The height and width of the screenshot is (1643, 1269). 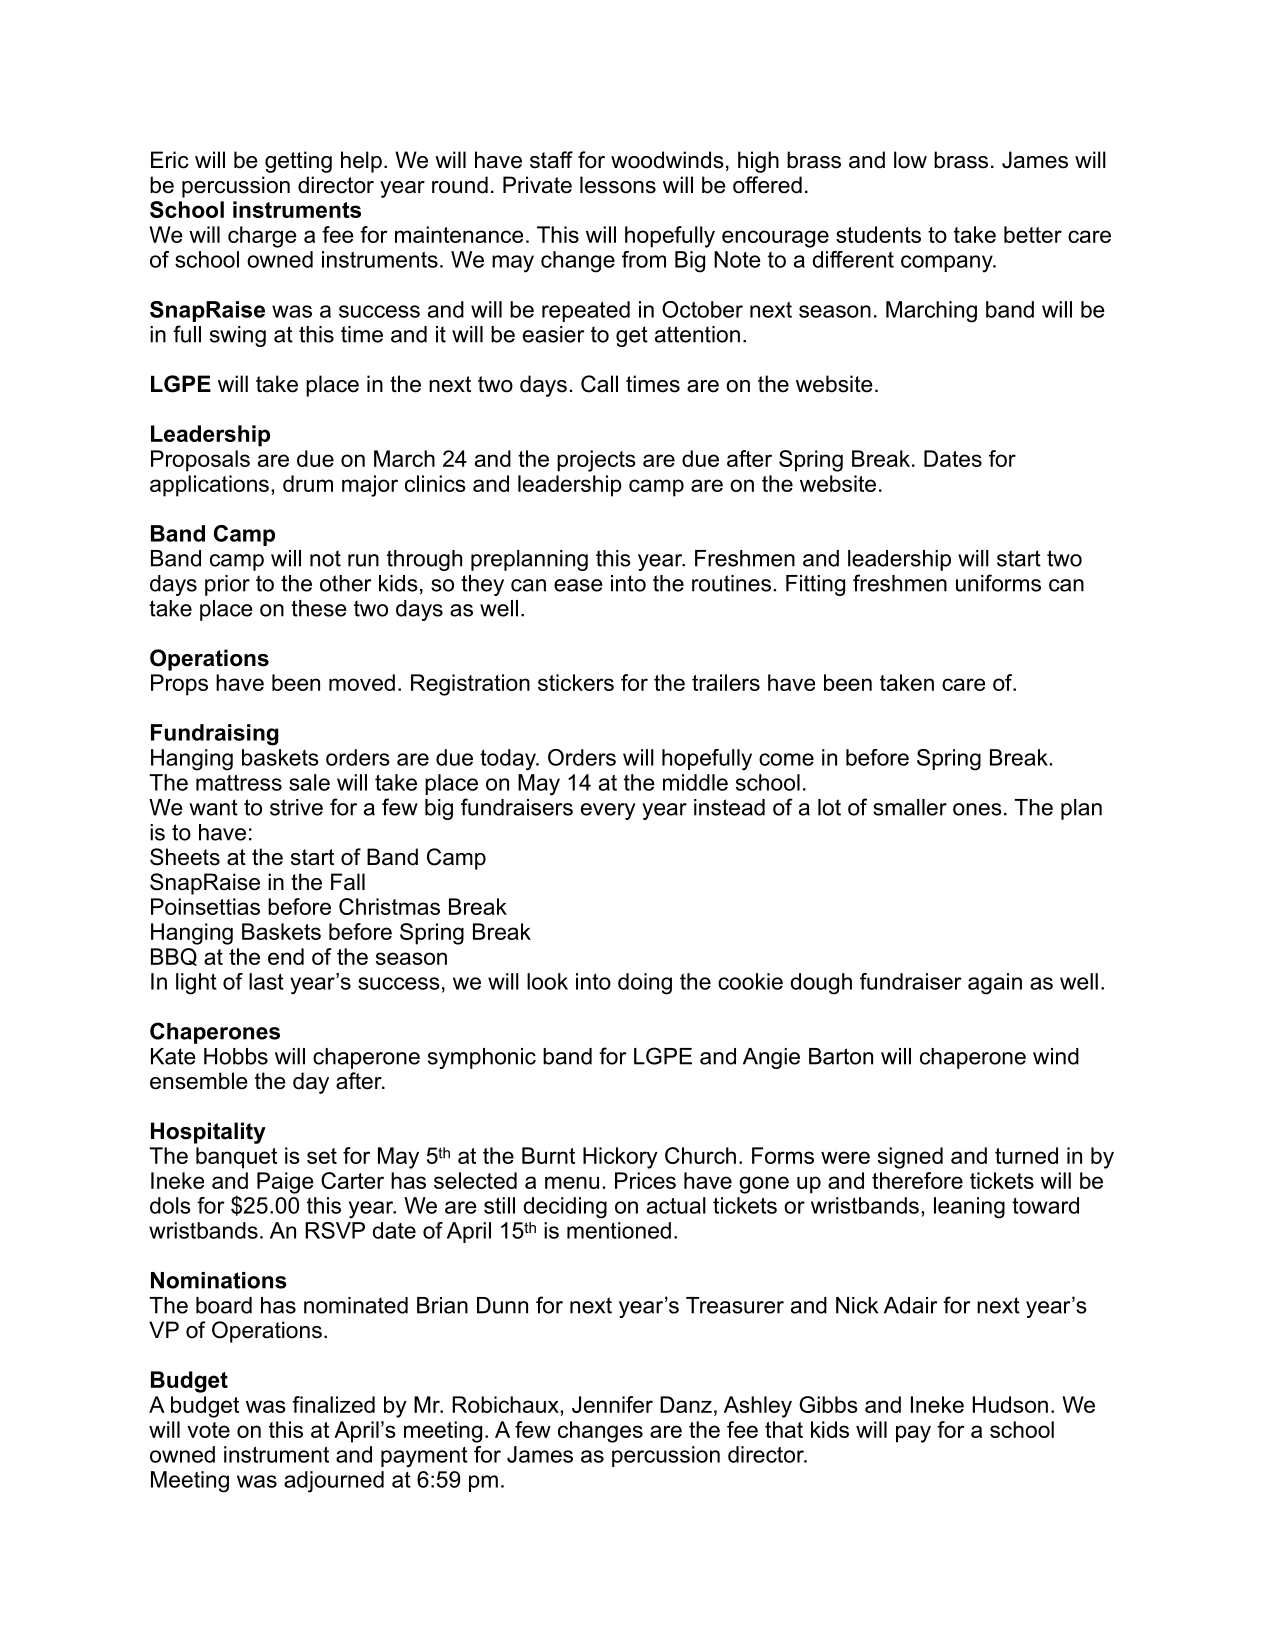 I want to click on Fitting, so click(x=815, y=585).
